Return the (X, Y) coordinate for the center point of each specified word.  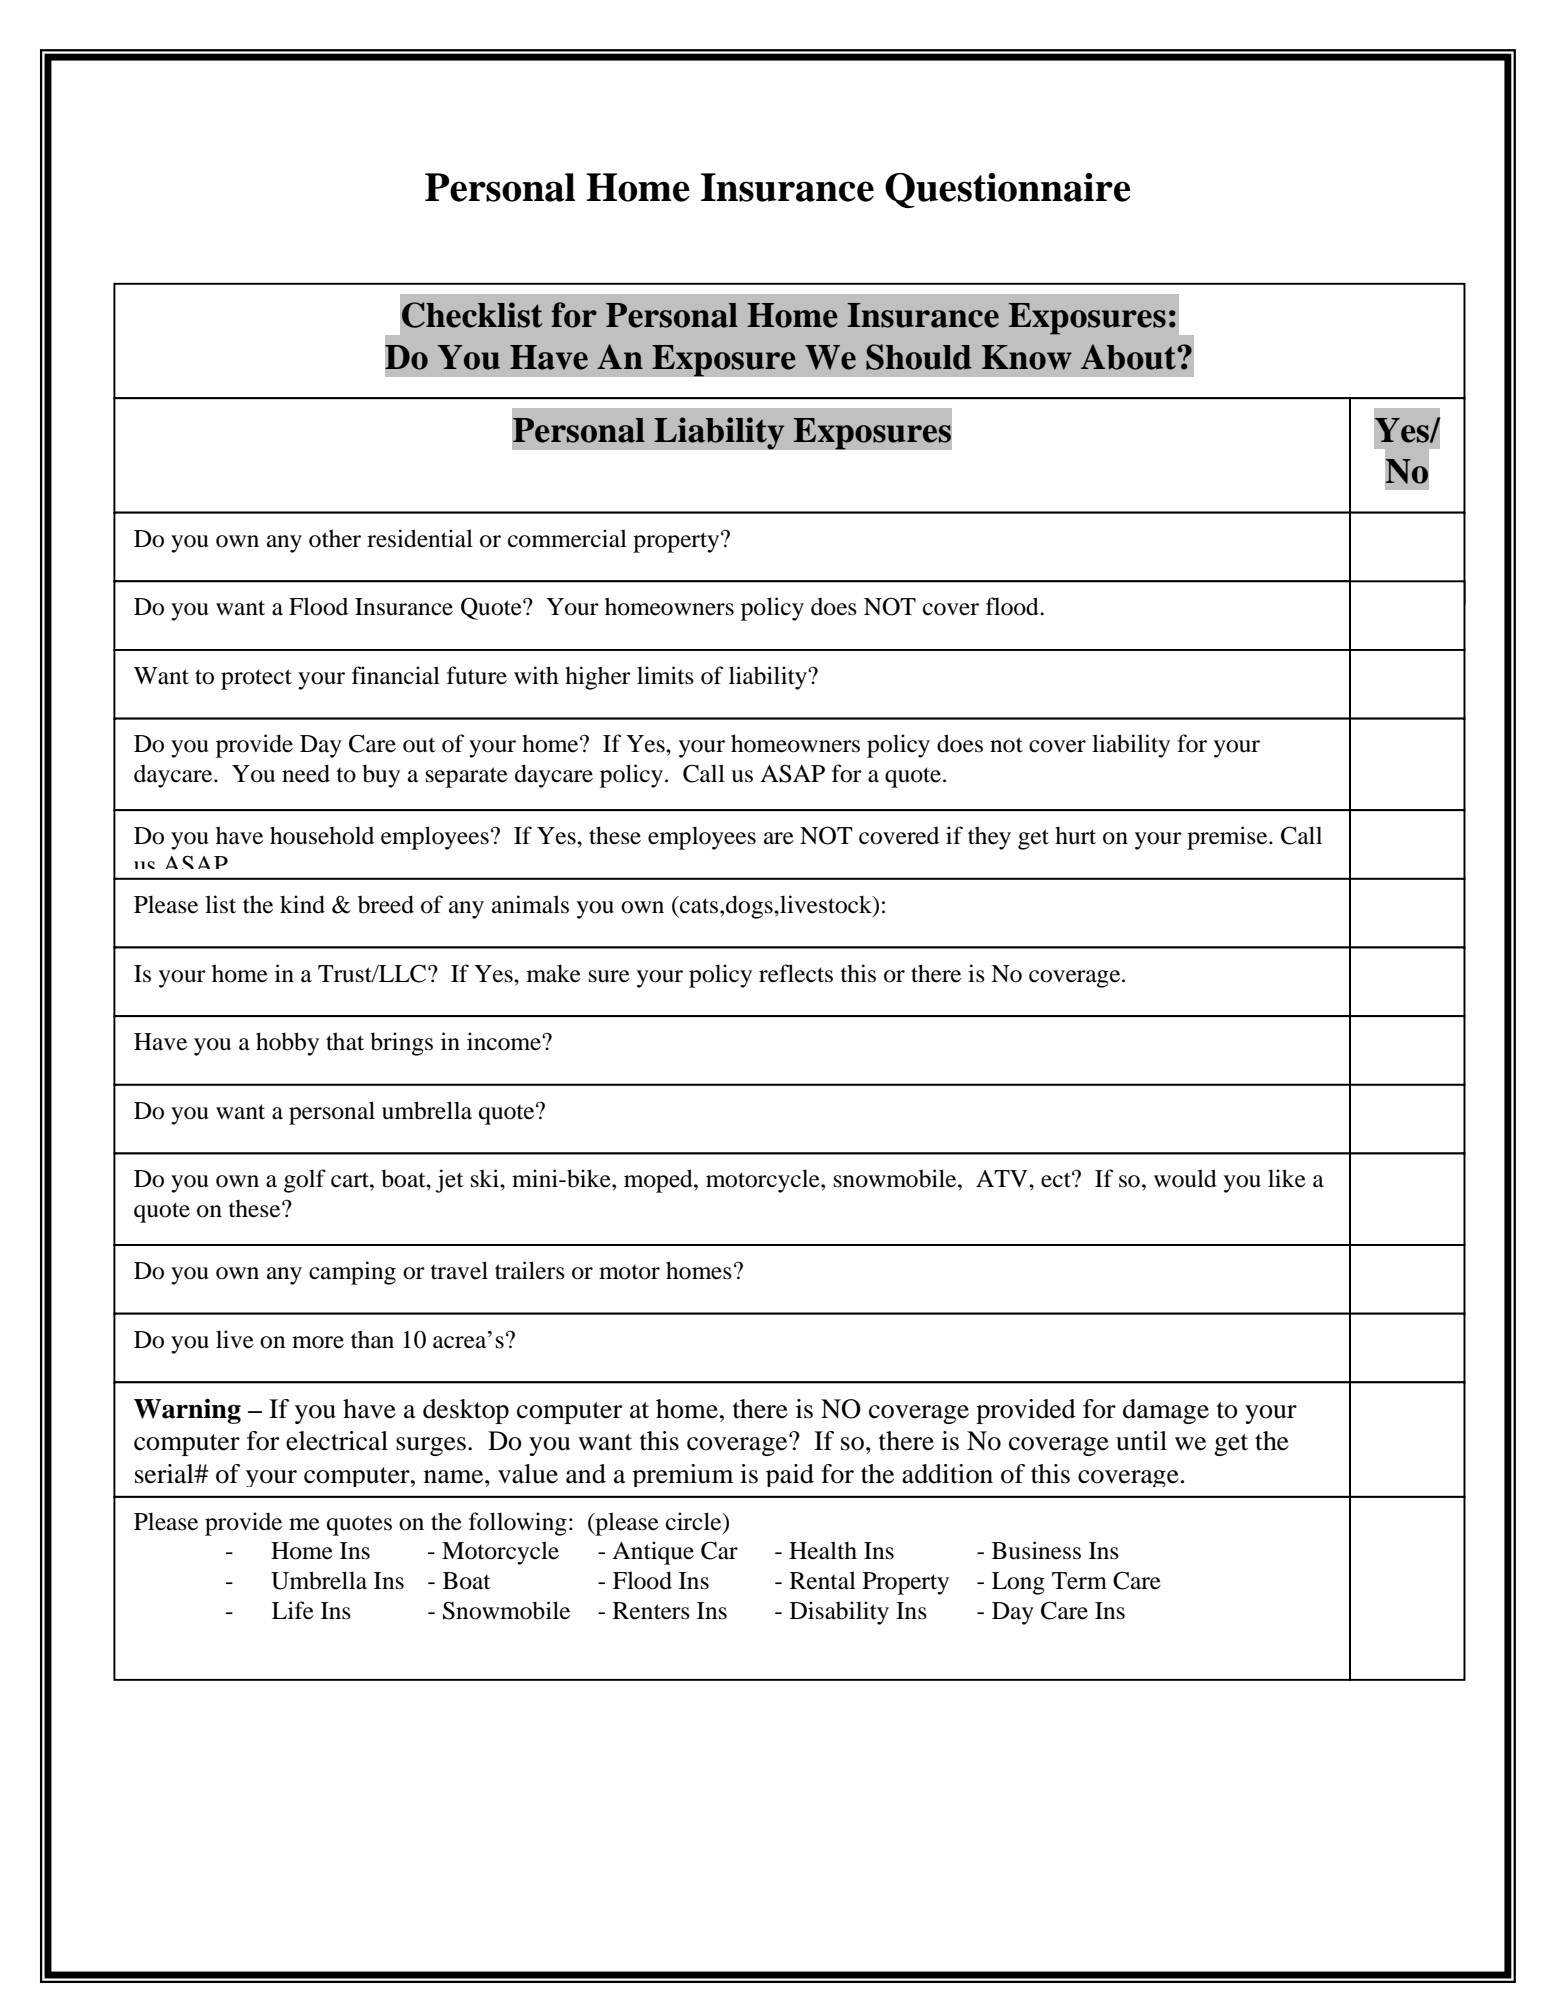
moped (659, 1181)
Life (293, 1610)
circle (695, 1522)
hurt (1075, 835)
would (1185, 1178)
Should (919, 357)
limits (665, 675)
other (335, 538)
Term (1079, 1581)
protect (256, 679)
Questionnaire (1008, 190)
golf (305, 1181)
